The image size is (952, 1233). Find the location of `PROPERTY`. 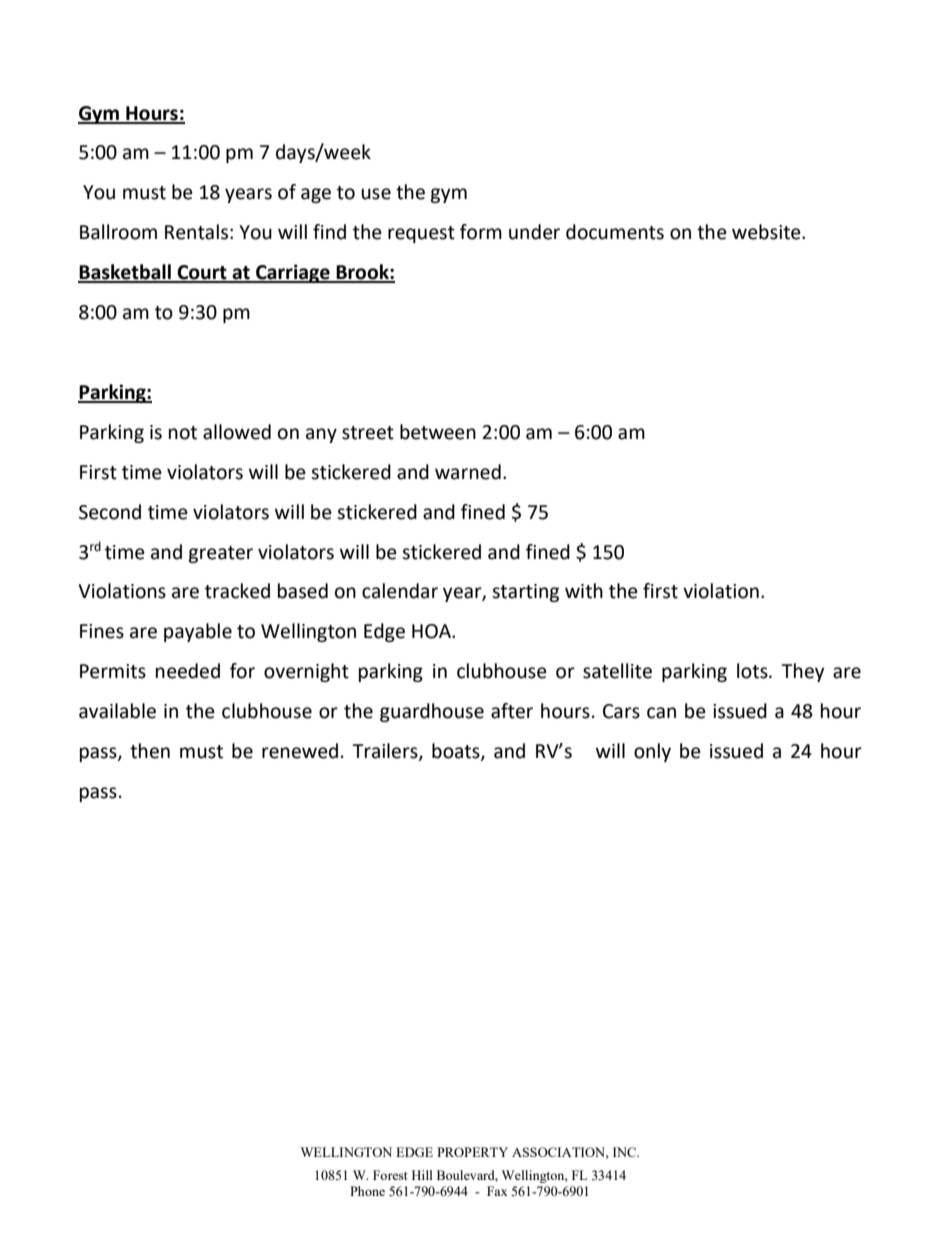

PROPERTY is located at coordinates (472, 1152).
